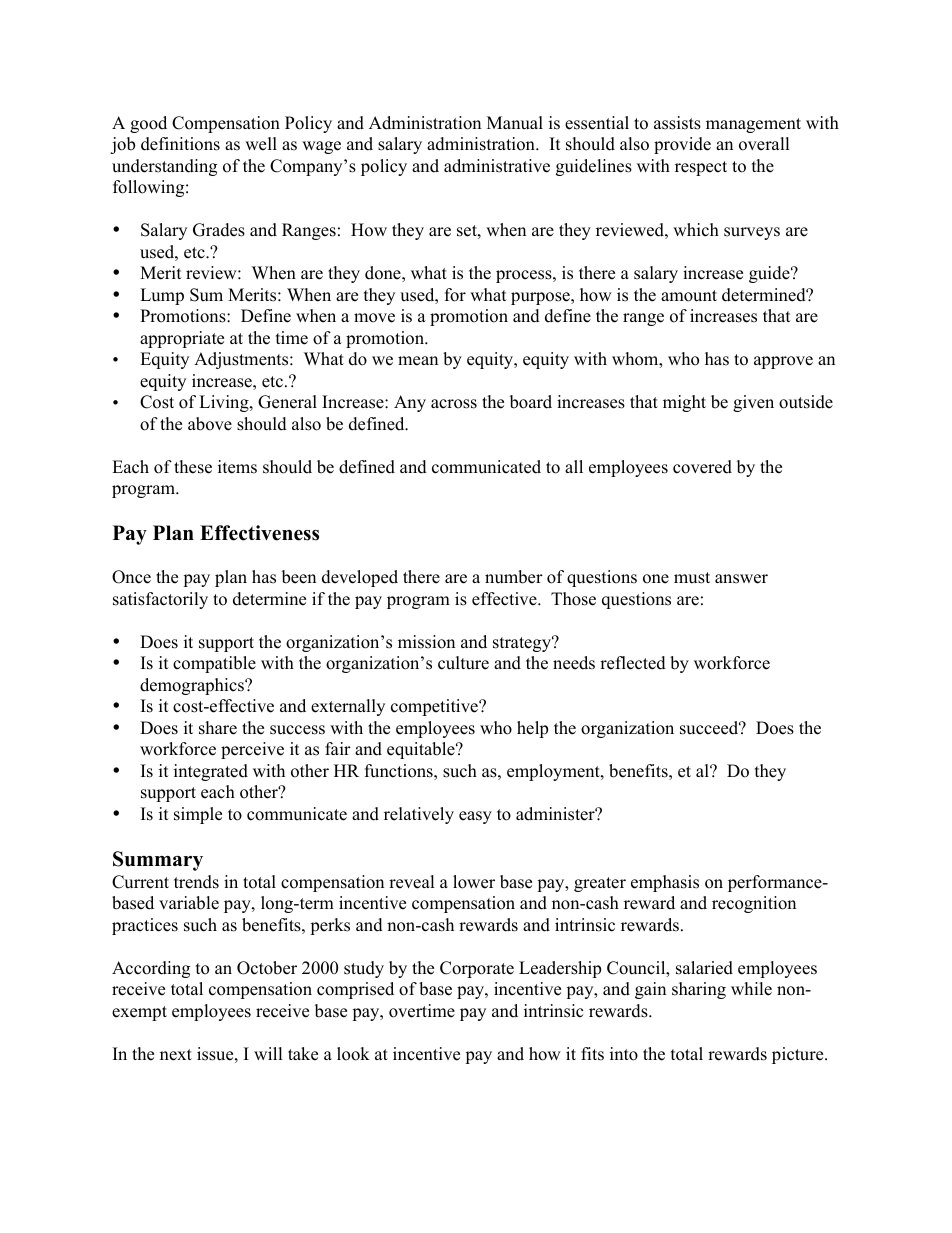 This screenshot has height=1233, width=952. I want to click on administrative, so click(497, 166).
